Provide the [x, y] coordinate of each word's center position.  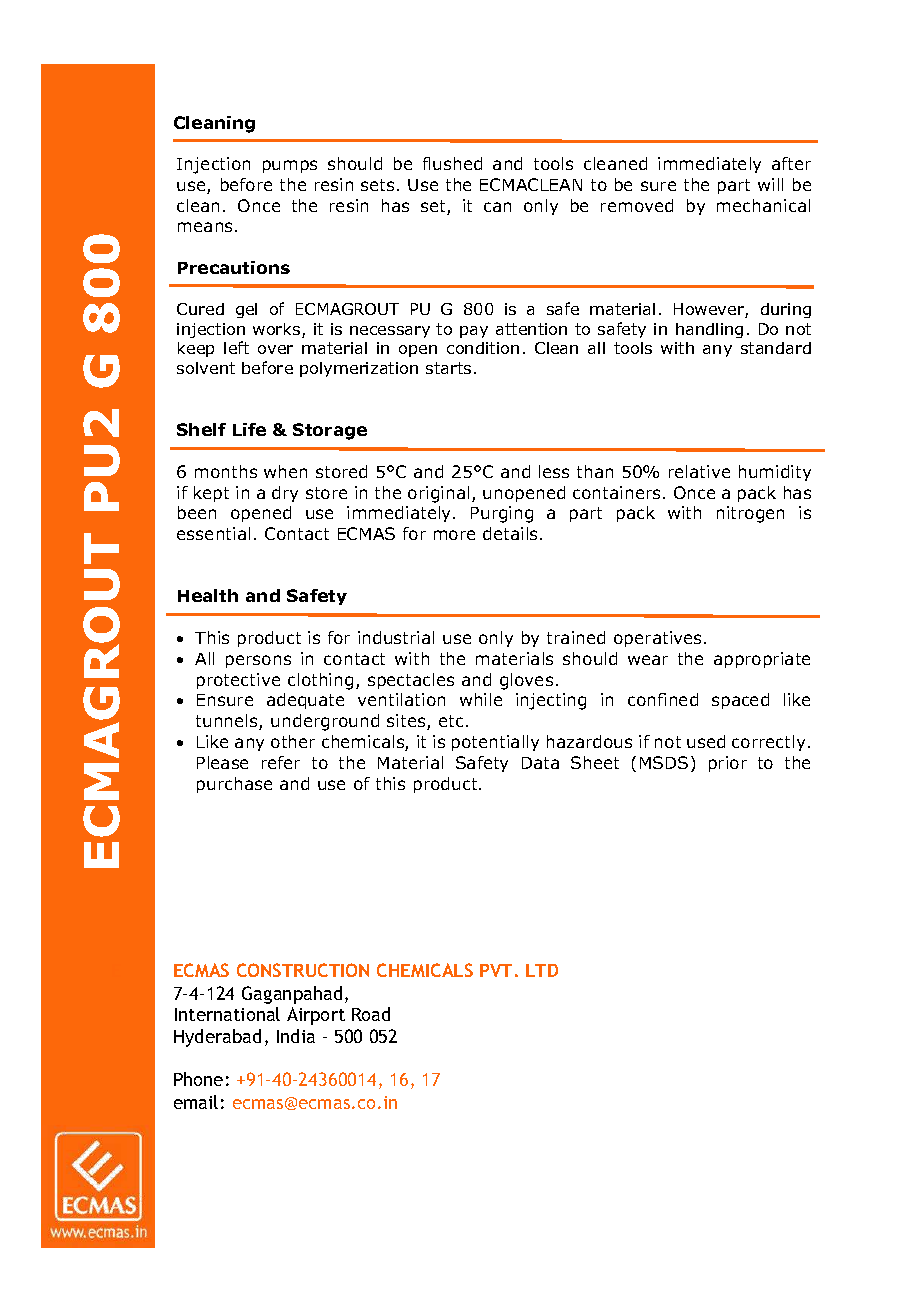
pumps [290, 166]
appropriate [762, 660]
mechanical [763, 205]
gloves [526, 681]
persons [258, 661]
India [296, 1036]
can [497, 207]
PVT [496, 970]
